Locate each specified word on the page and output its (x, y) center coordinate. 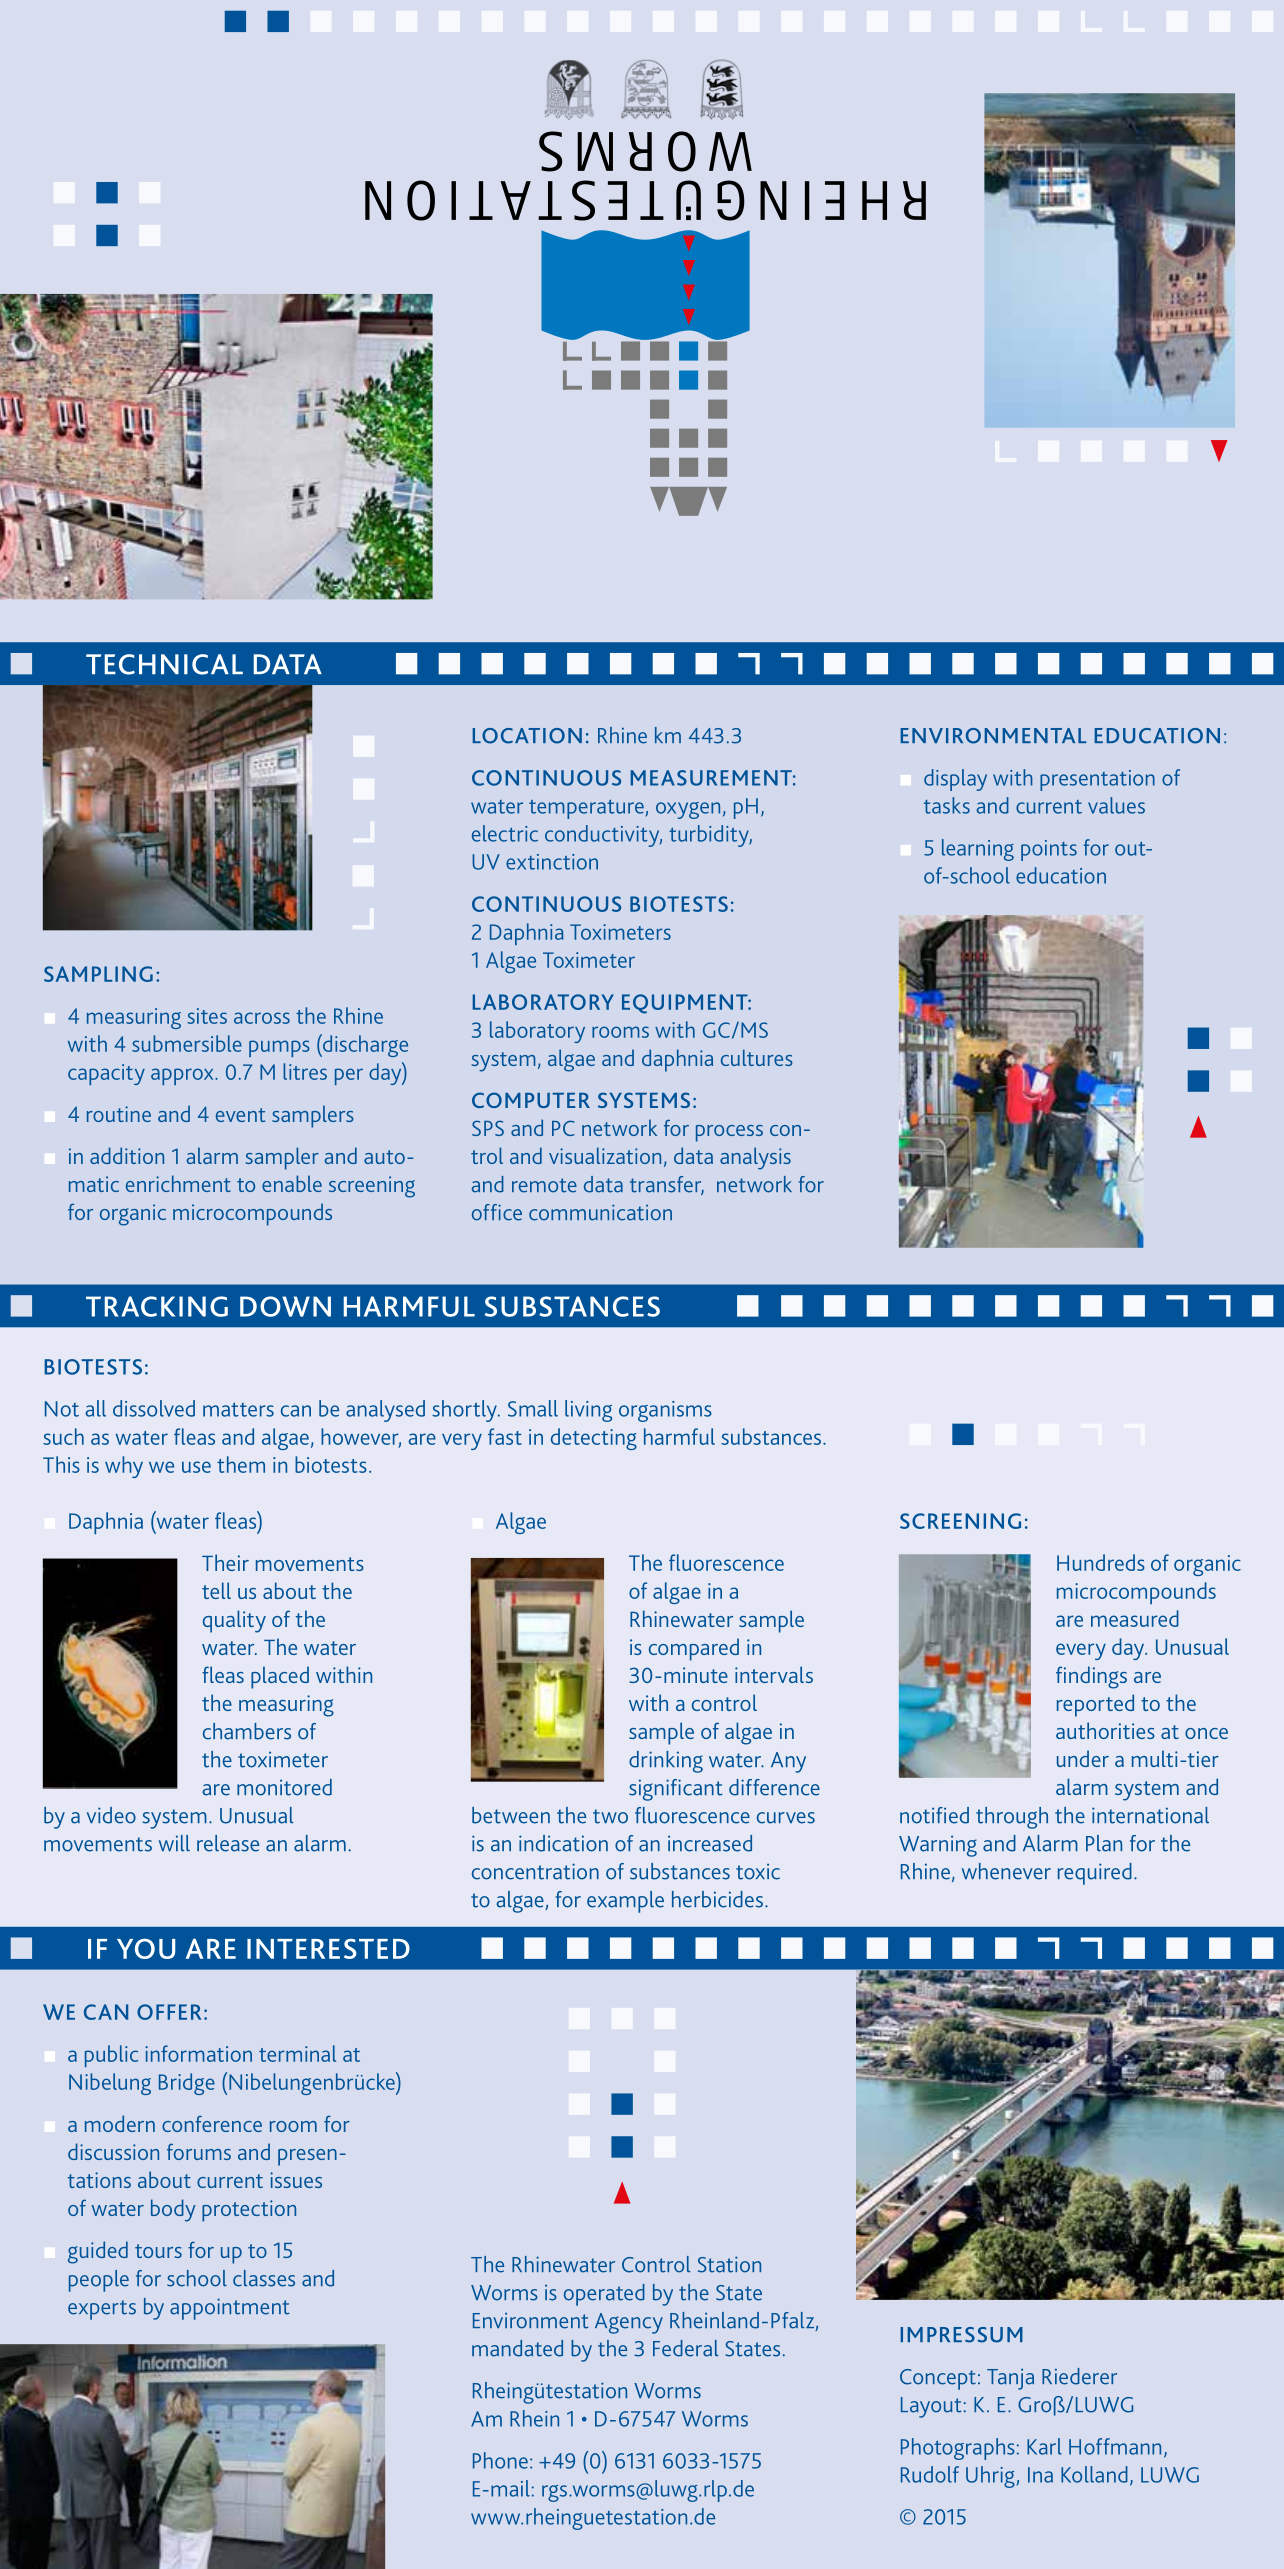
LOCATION (527, 736)
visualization (605, 1155)
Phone (500, 2460)
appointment (230, 2309)
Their (225, 1562)
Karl (1044, 2446)
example (625, 1902)
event (240, 1115)
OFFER (169, 2012)
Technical (164, 664)
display (955, 780)
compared (694, 1649)
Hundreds (1101, 1562)
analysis (755, 1158)
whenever (1006, 1871)
